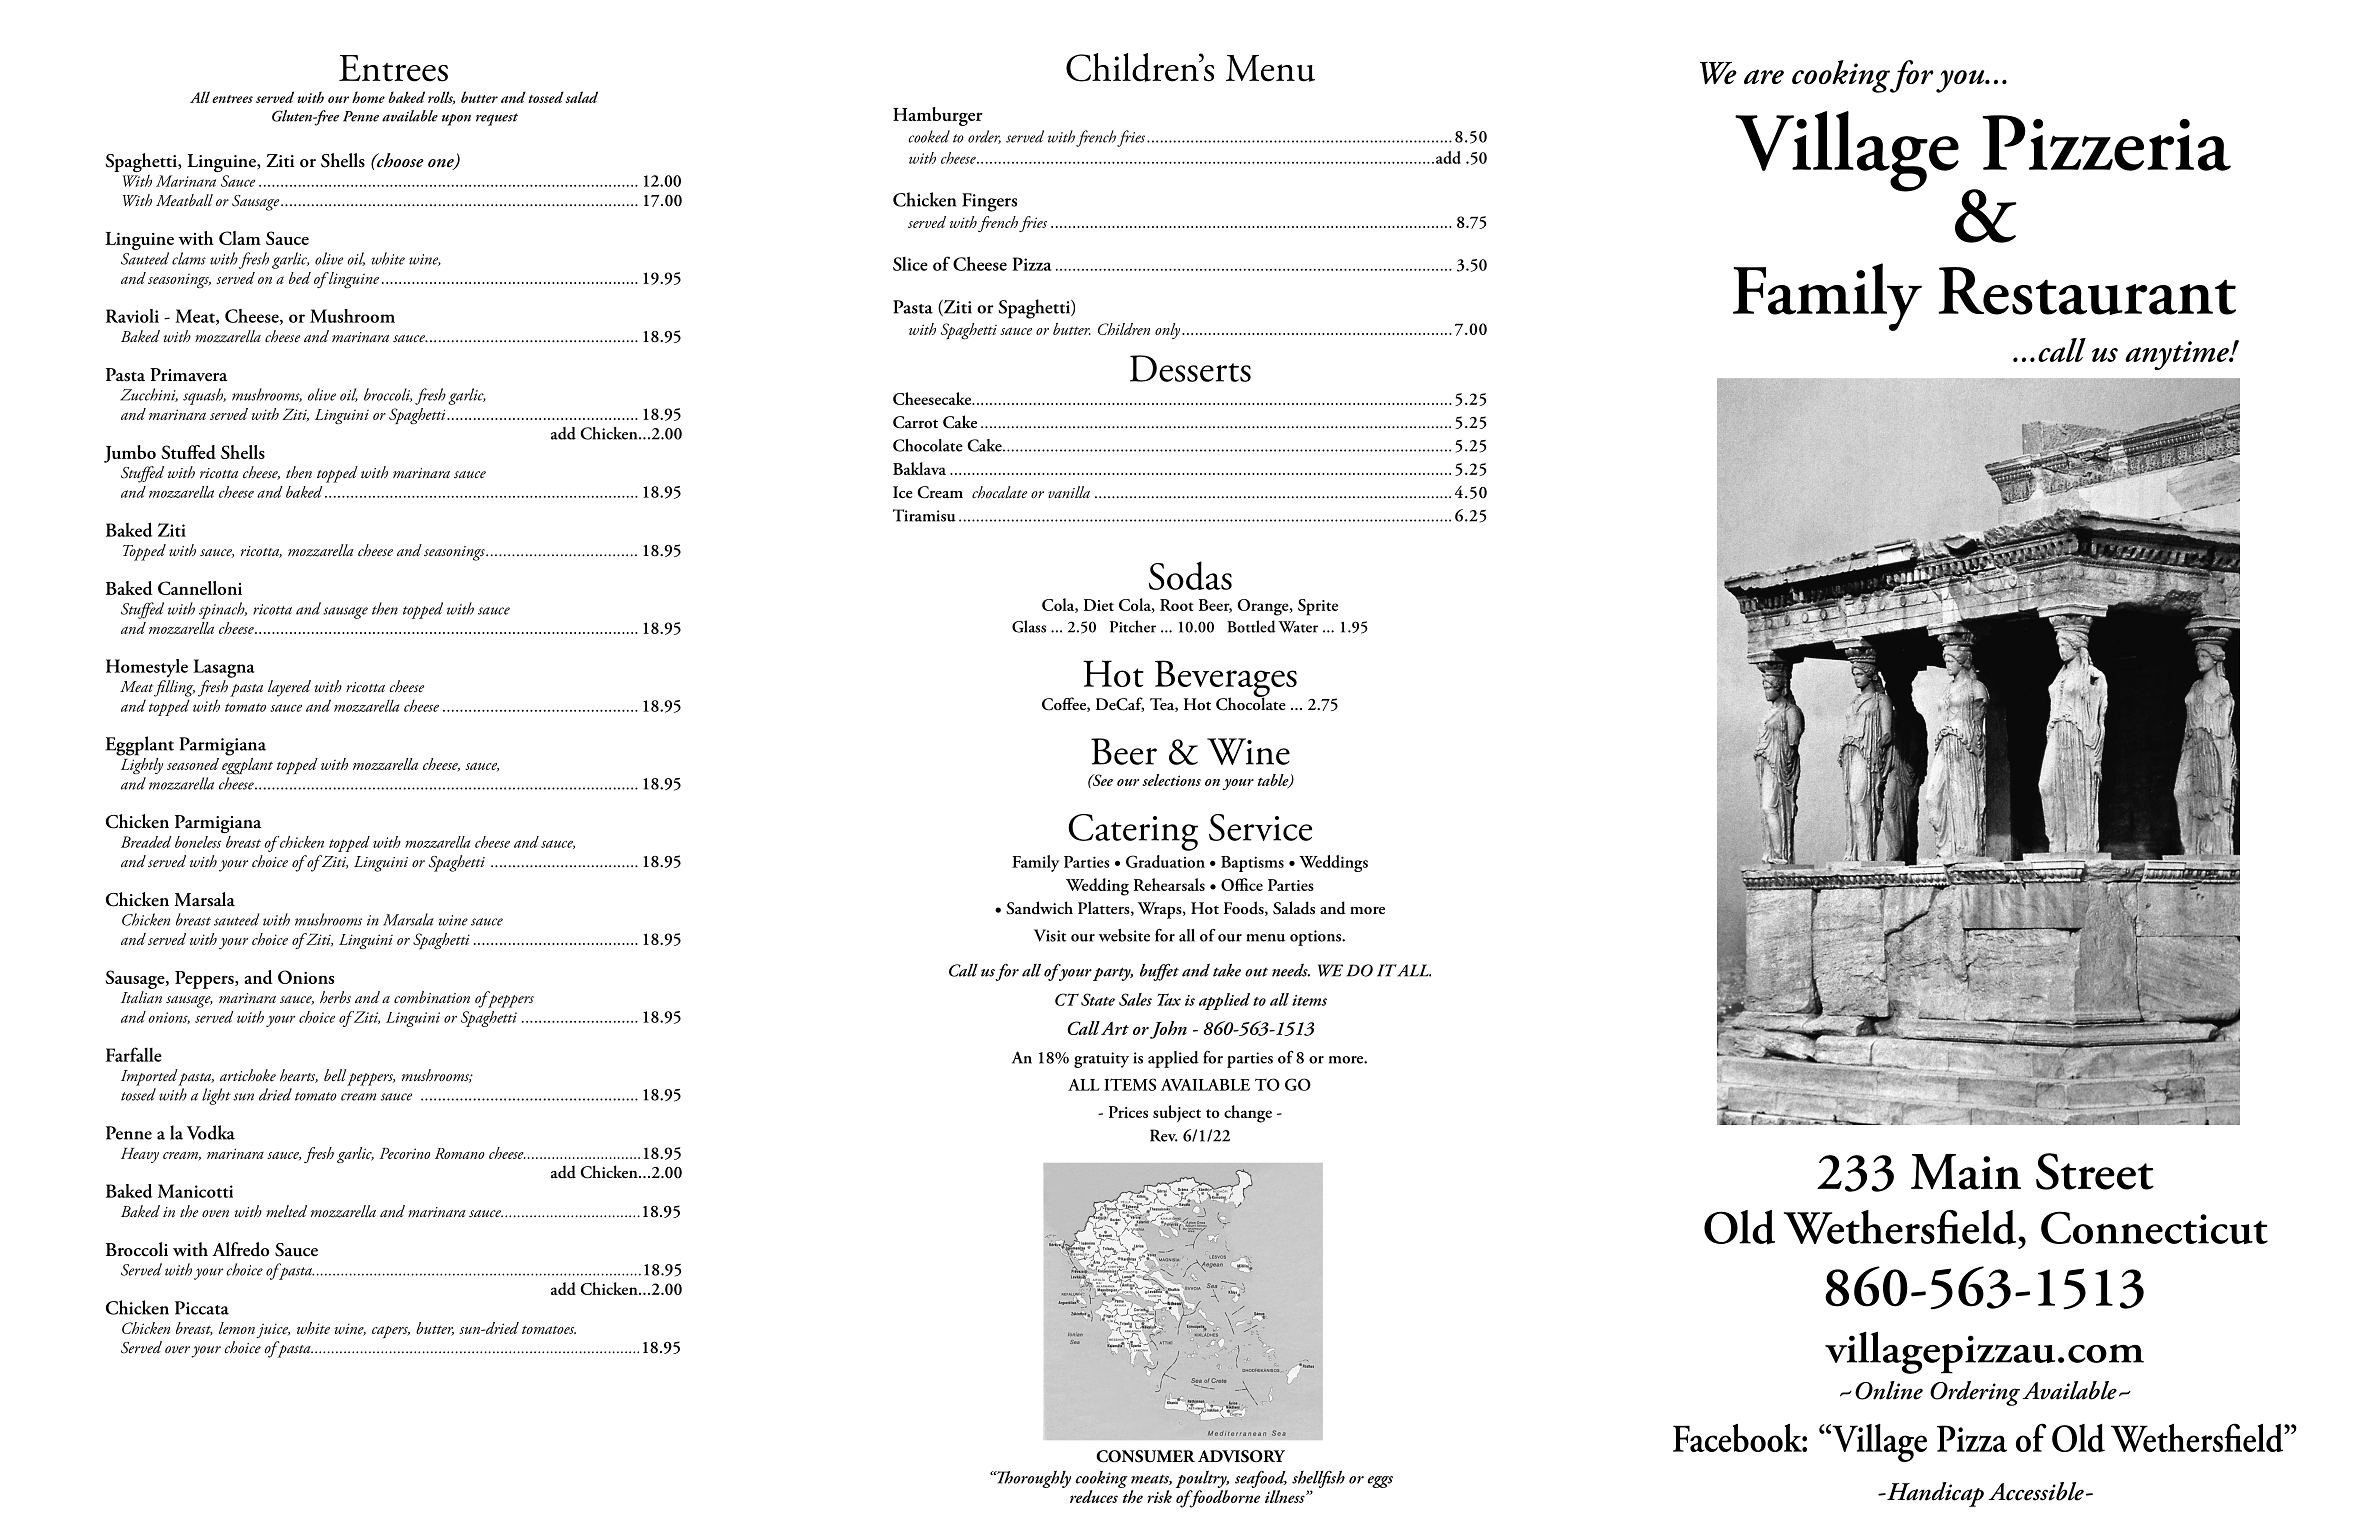 The image size is (2380, 1540). I want to click on Restaurant, so click(2087, 291).
